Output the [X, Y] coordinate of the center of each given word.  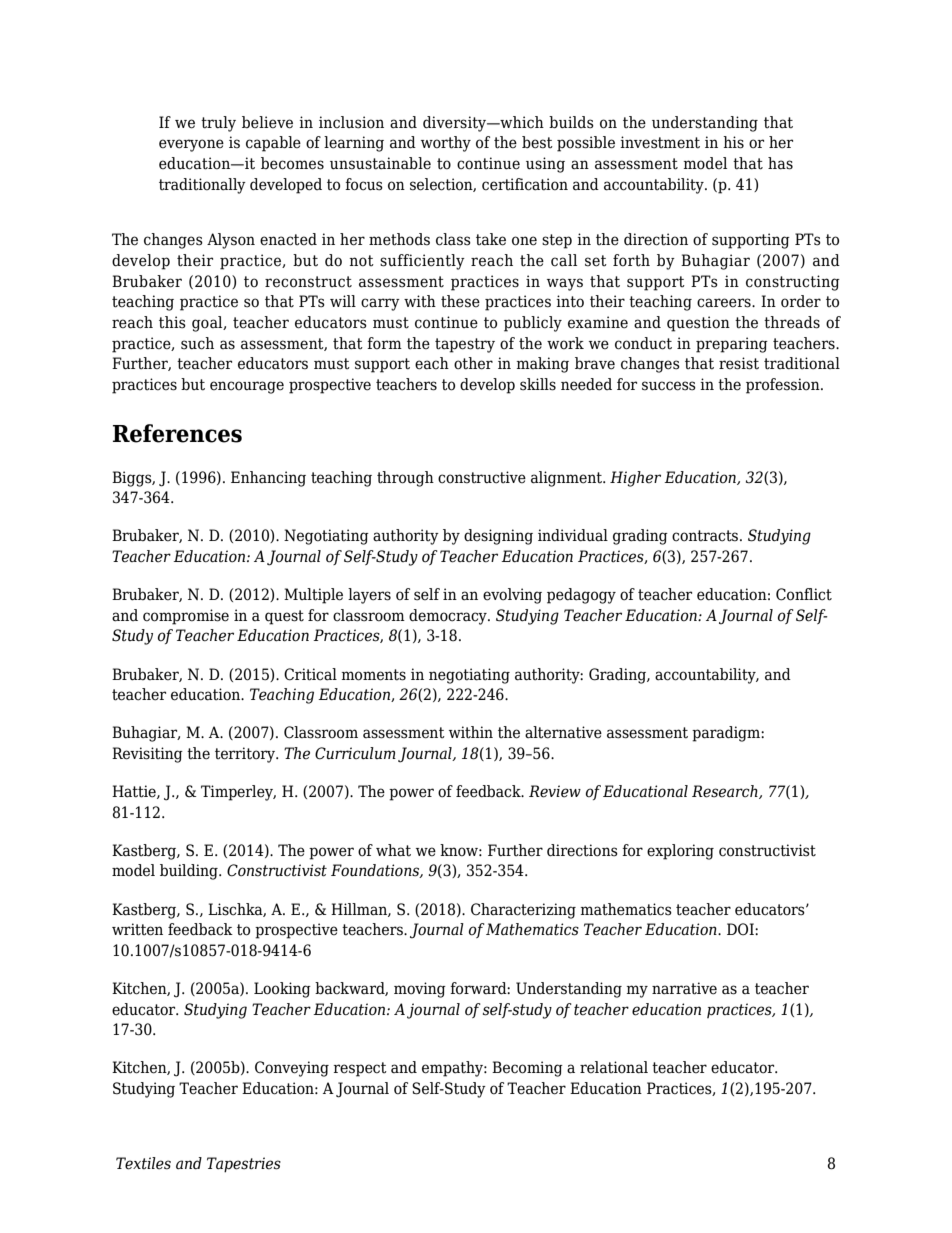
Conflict [804, 594]
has [780, 163]
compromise [186, 617]
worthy [446, 144]
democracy [449, 617]
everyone [191, 145]
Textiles [143, 1163]
